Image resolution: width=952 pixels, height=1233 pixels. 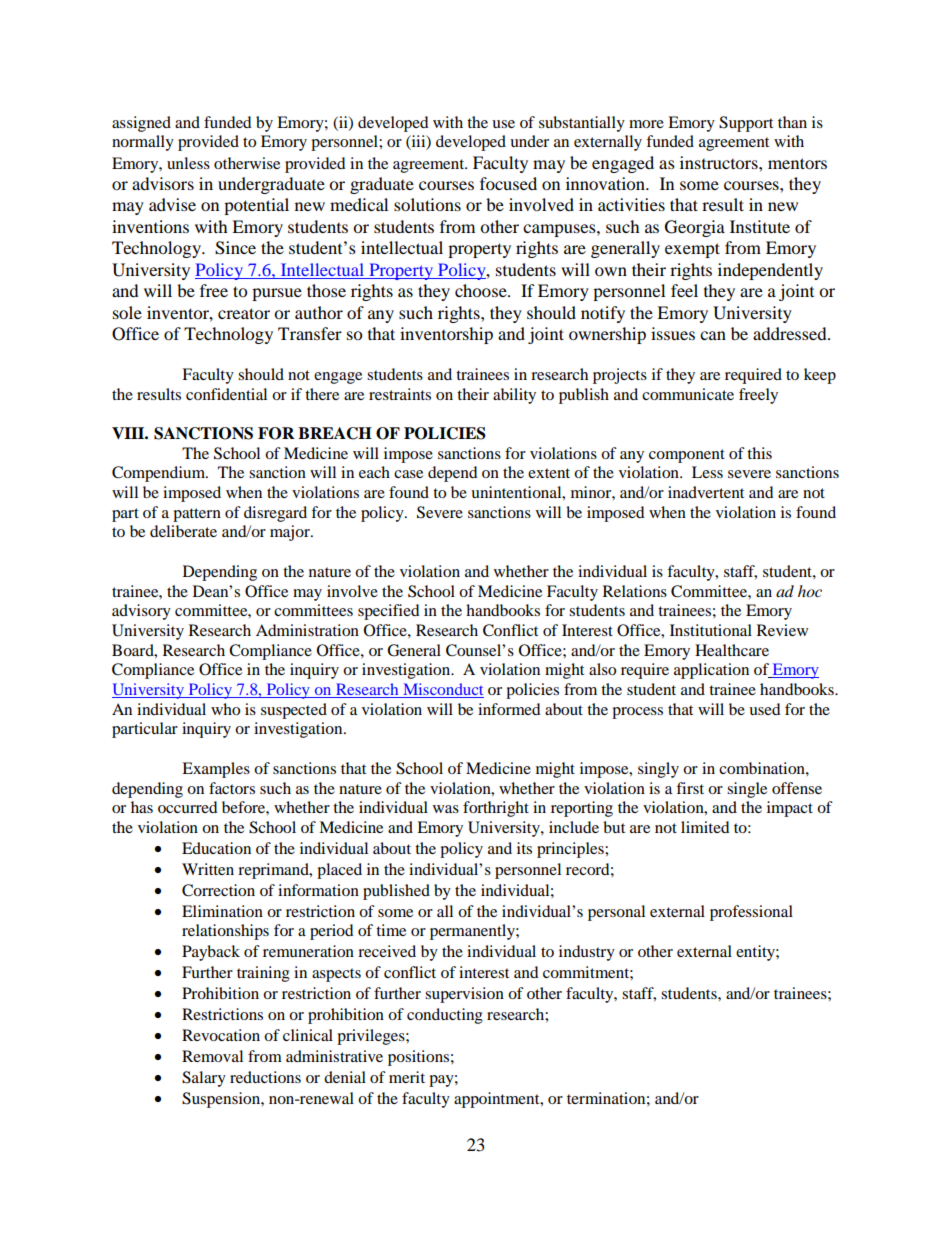 What do you see at coordinates (688, 394) in the image?
I see `communicate` at bounding box center [688, 394].
